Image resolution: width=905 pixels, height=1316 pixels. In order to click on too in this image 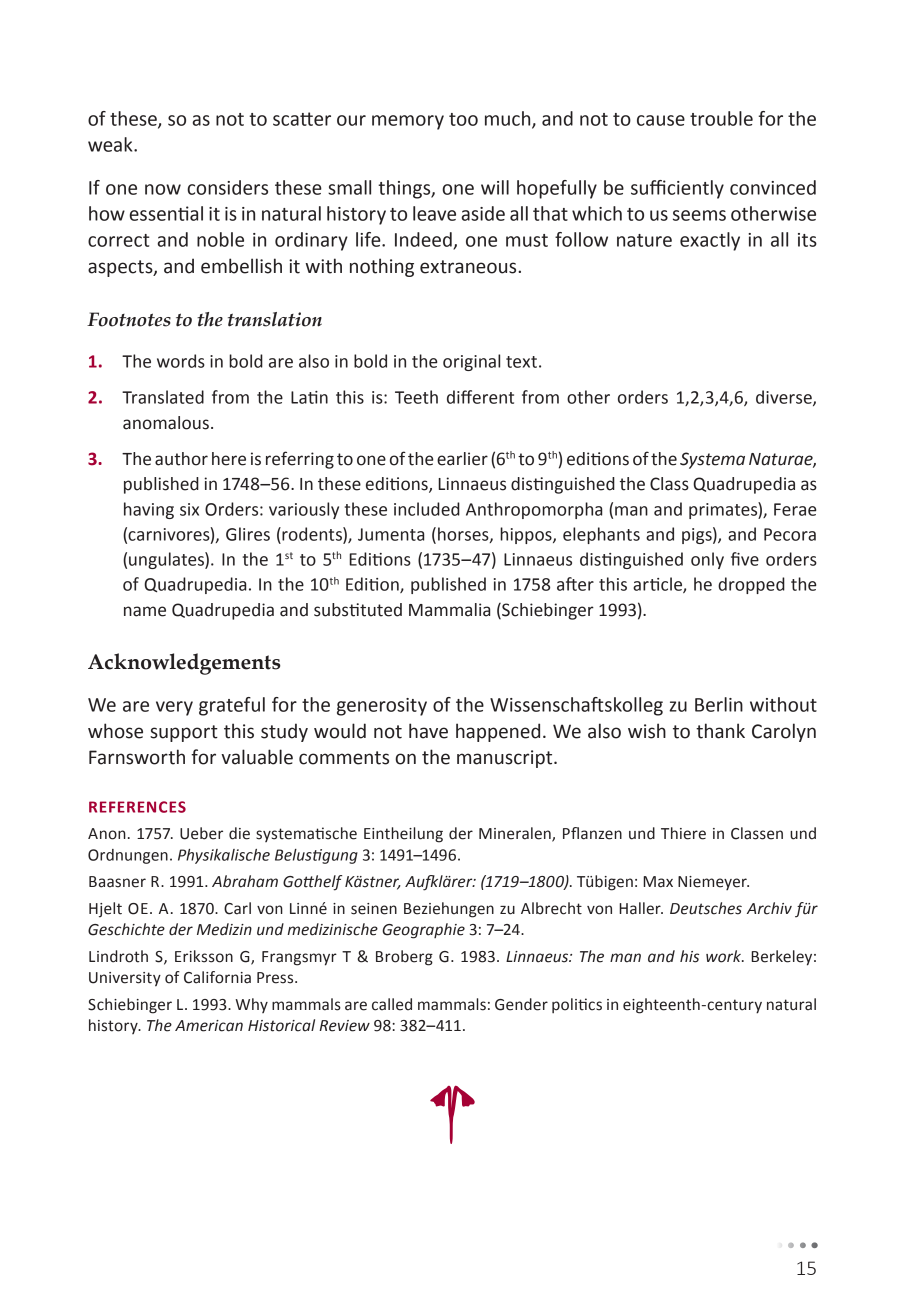, I will do `click(463, 119)`.
